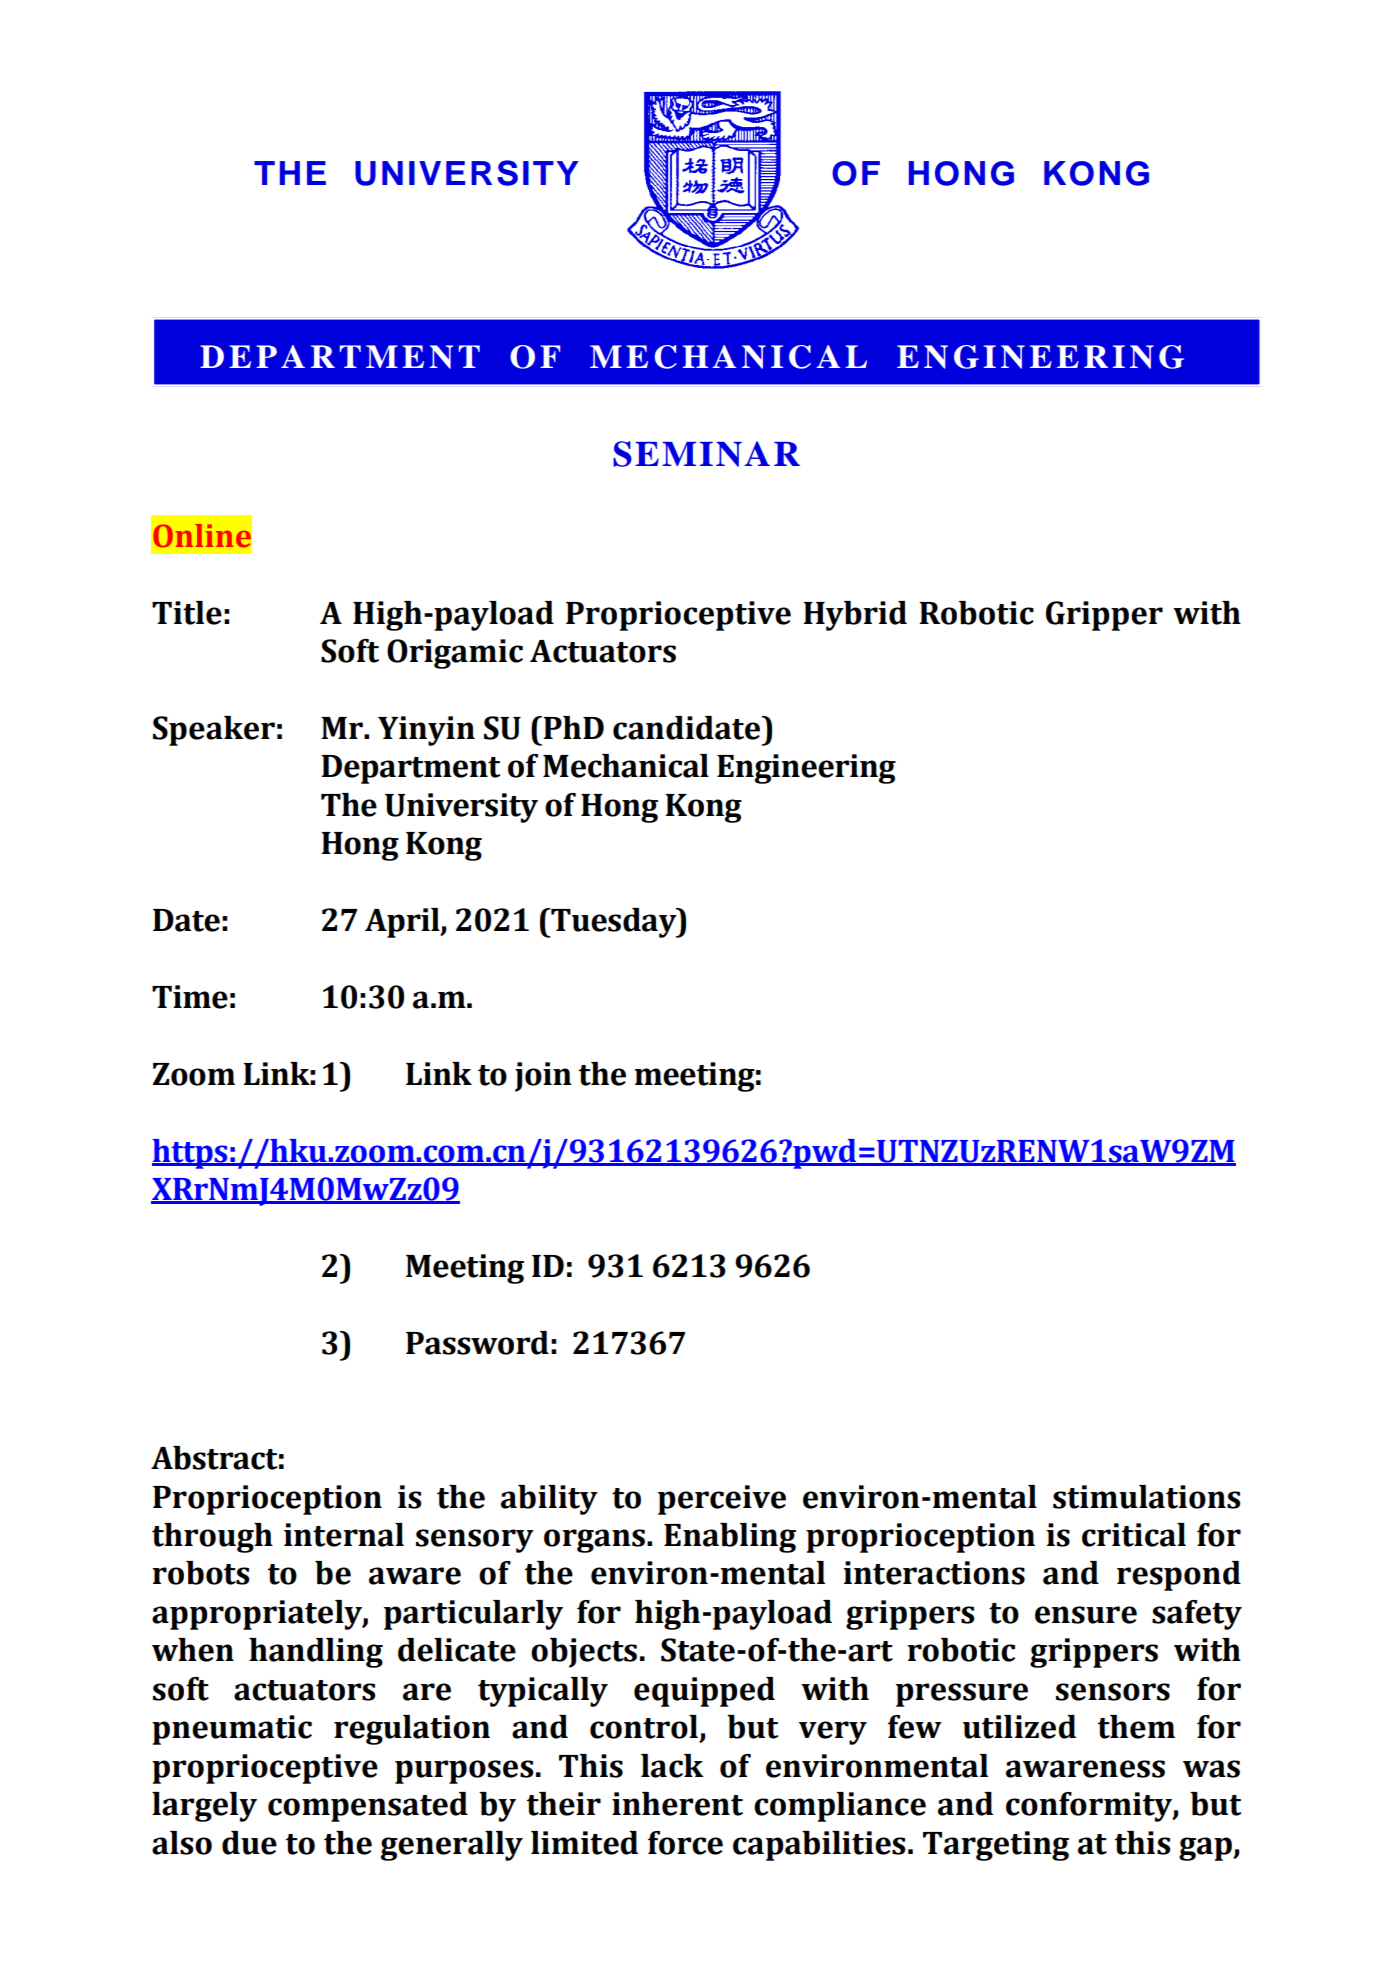  Describe the element at coordinates (543, 1077) in the image. I see `join` at that location.
